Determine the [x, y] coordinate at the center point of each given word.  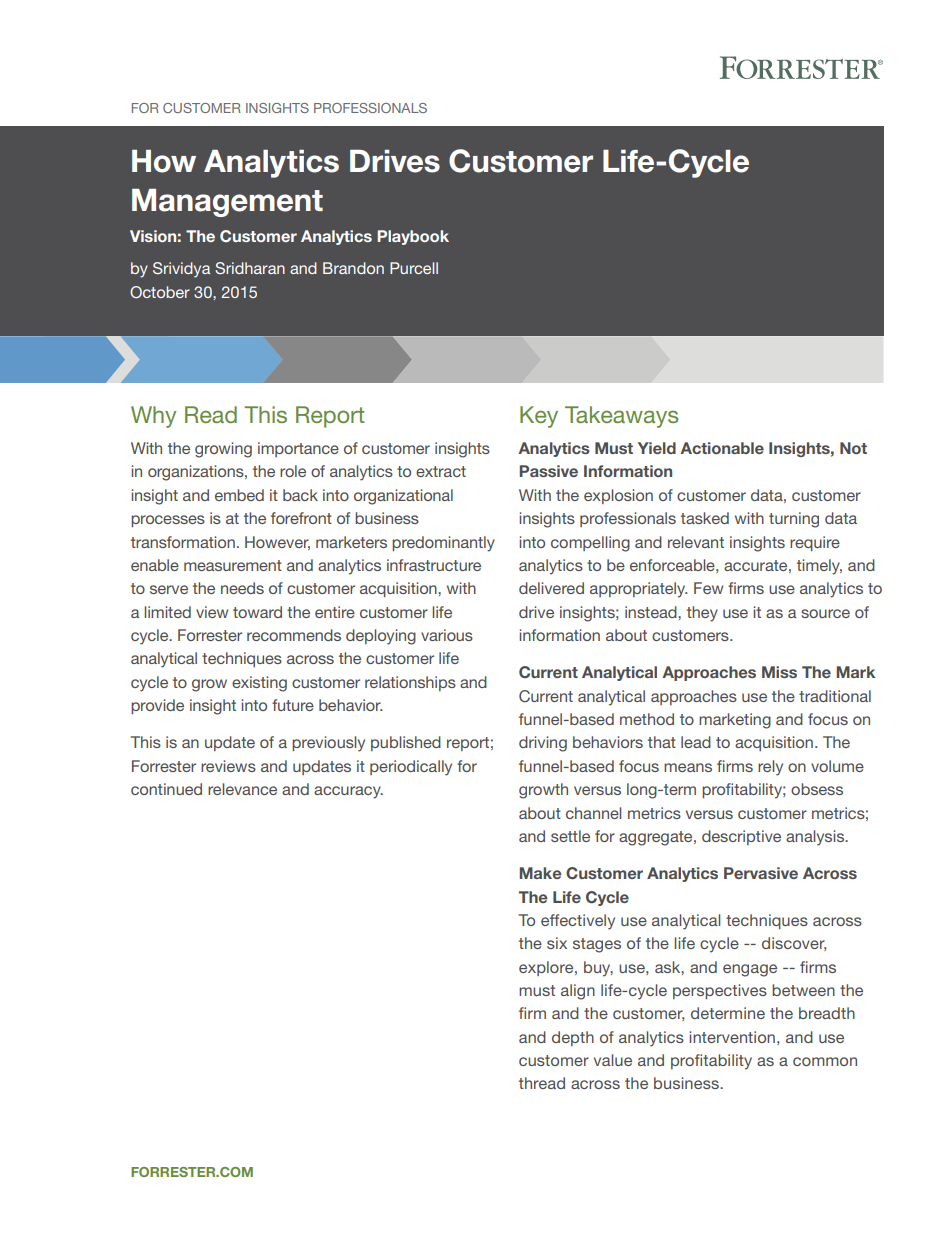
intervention [732, 1037]
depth [573, 1038]
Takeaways [621, 417]
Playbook [413, 237]
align [578, 992]
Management [227, 203]
